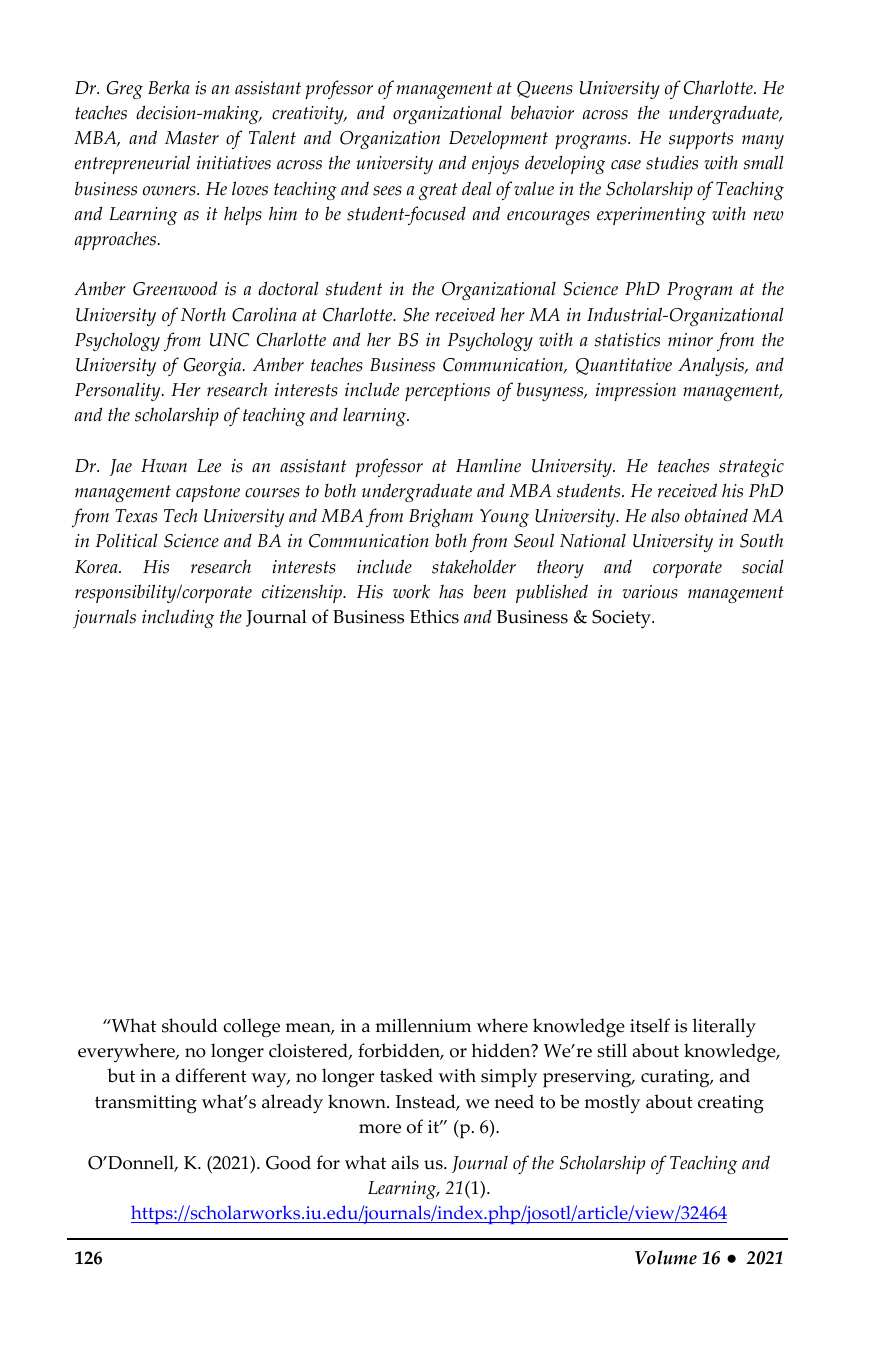 The height and width of the page is (1345, 896). What do you see at coordinates (498, 139) in the page?
I see `Development` at bounding box center [498, 139].
